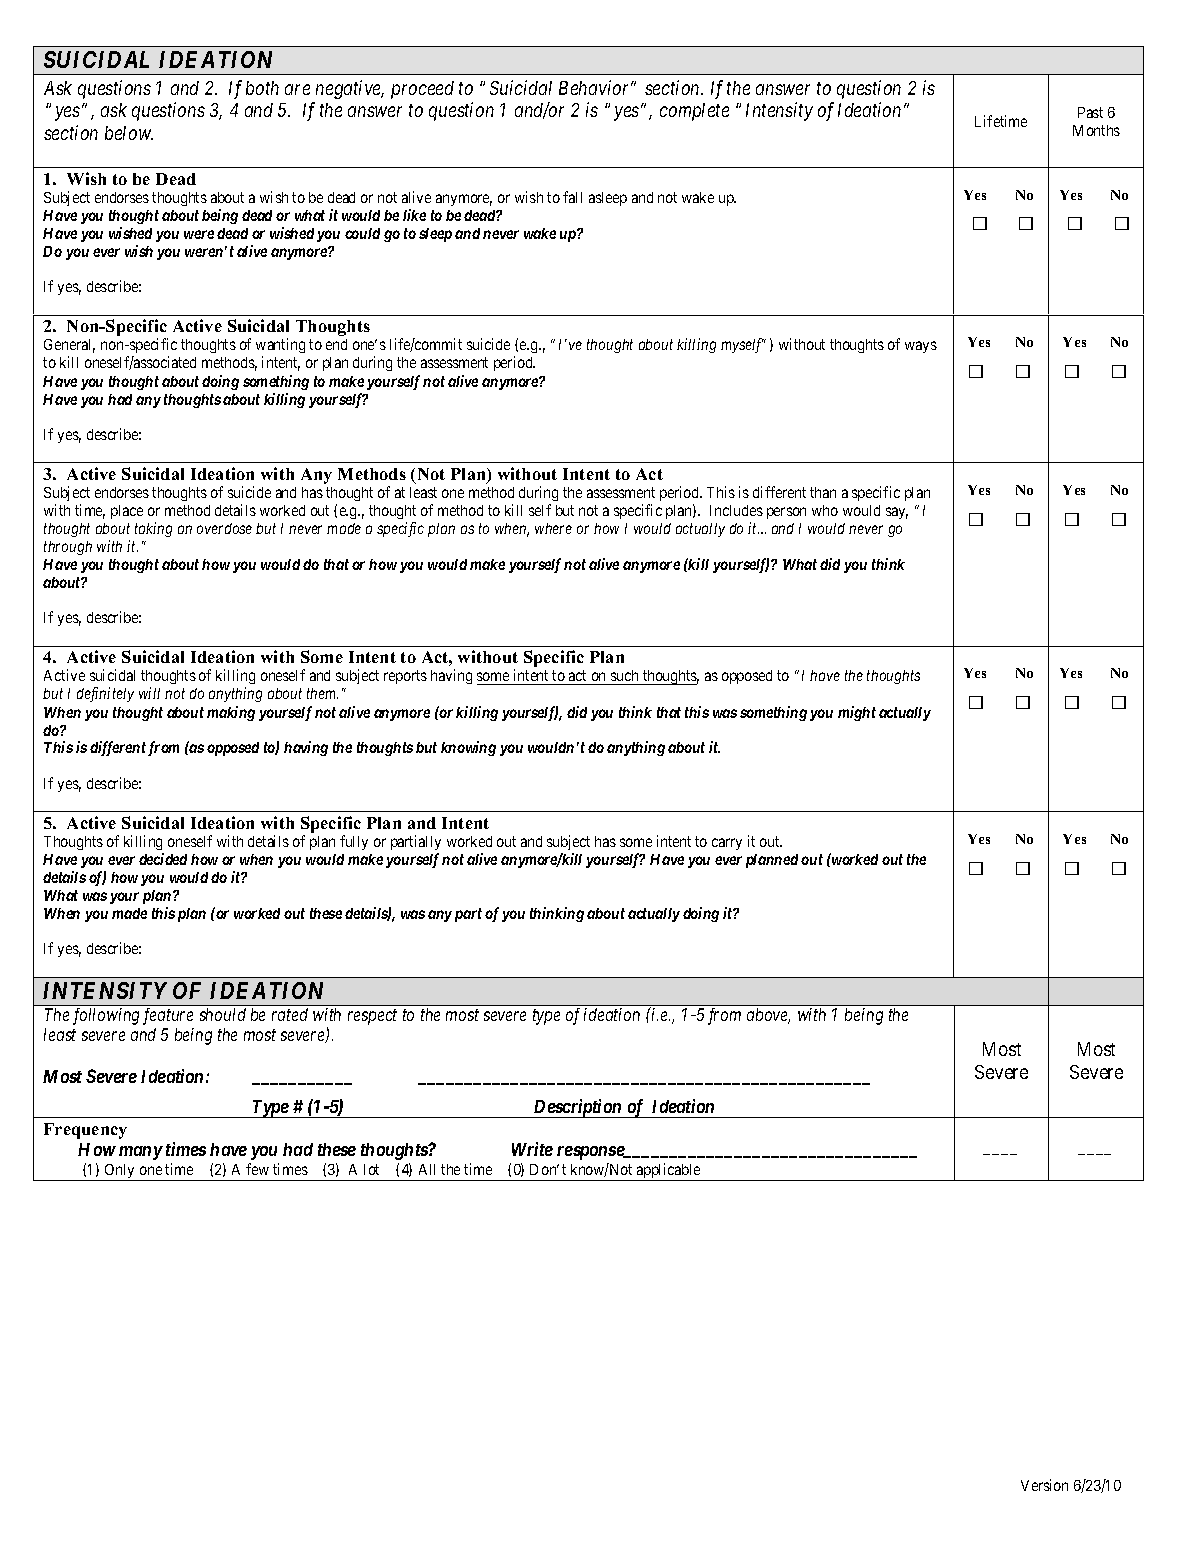 The height and width of the screenshot is (1542, 1191). I want to click on Description, so click(577, 1108).
